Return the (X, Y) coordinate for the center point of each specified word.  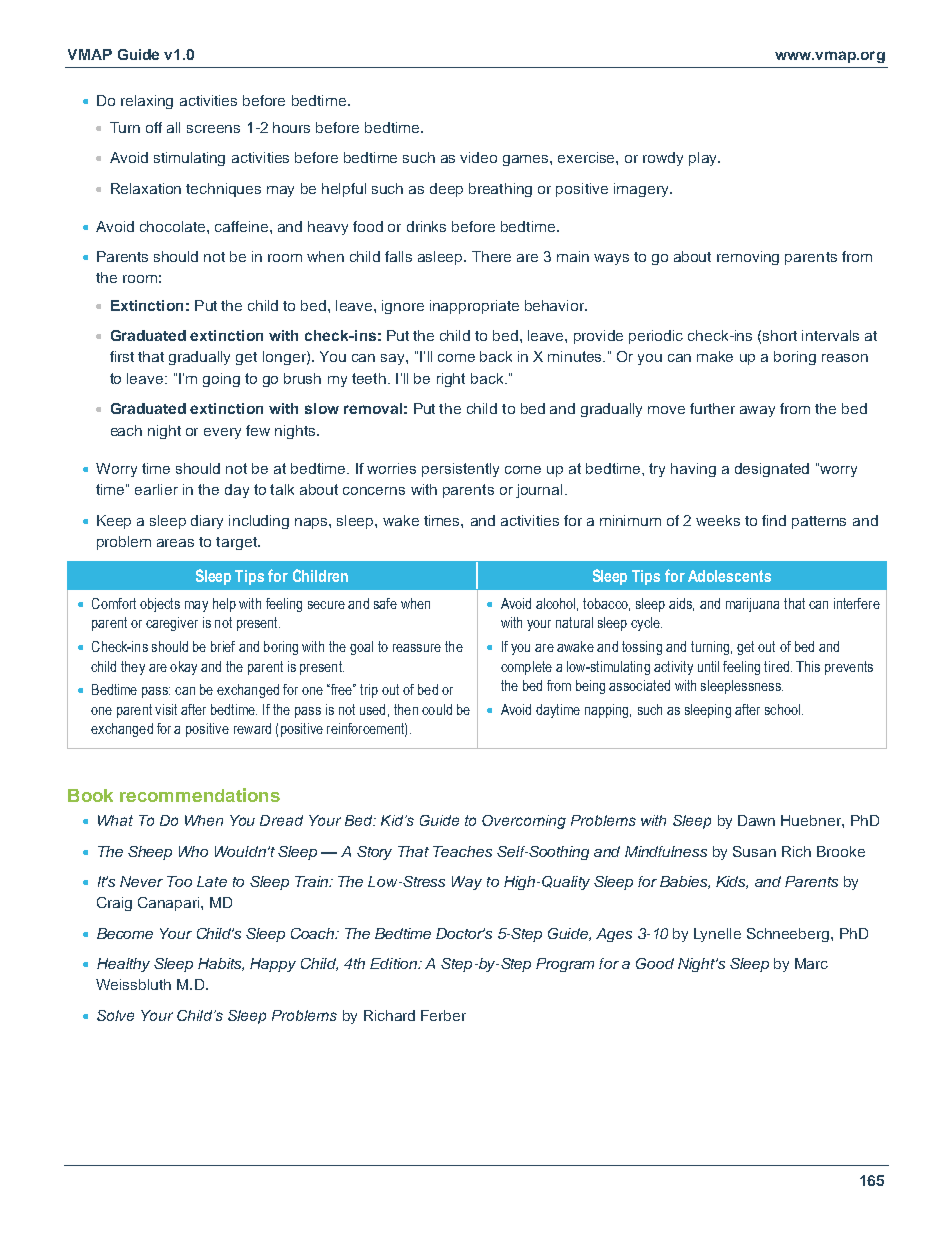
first (122, 356)
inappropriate (474, 307)
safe (385, 603)
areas (175, 543)
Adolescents (729, 576)
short (780, 335)
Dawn (756, 820)
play (704, 159)
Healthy (123, 965)
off (154, 127)
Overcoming (524, 822)
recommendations (200, 795)
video (478, 157)
